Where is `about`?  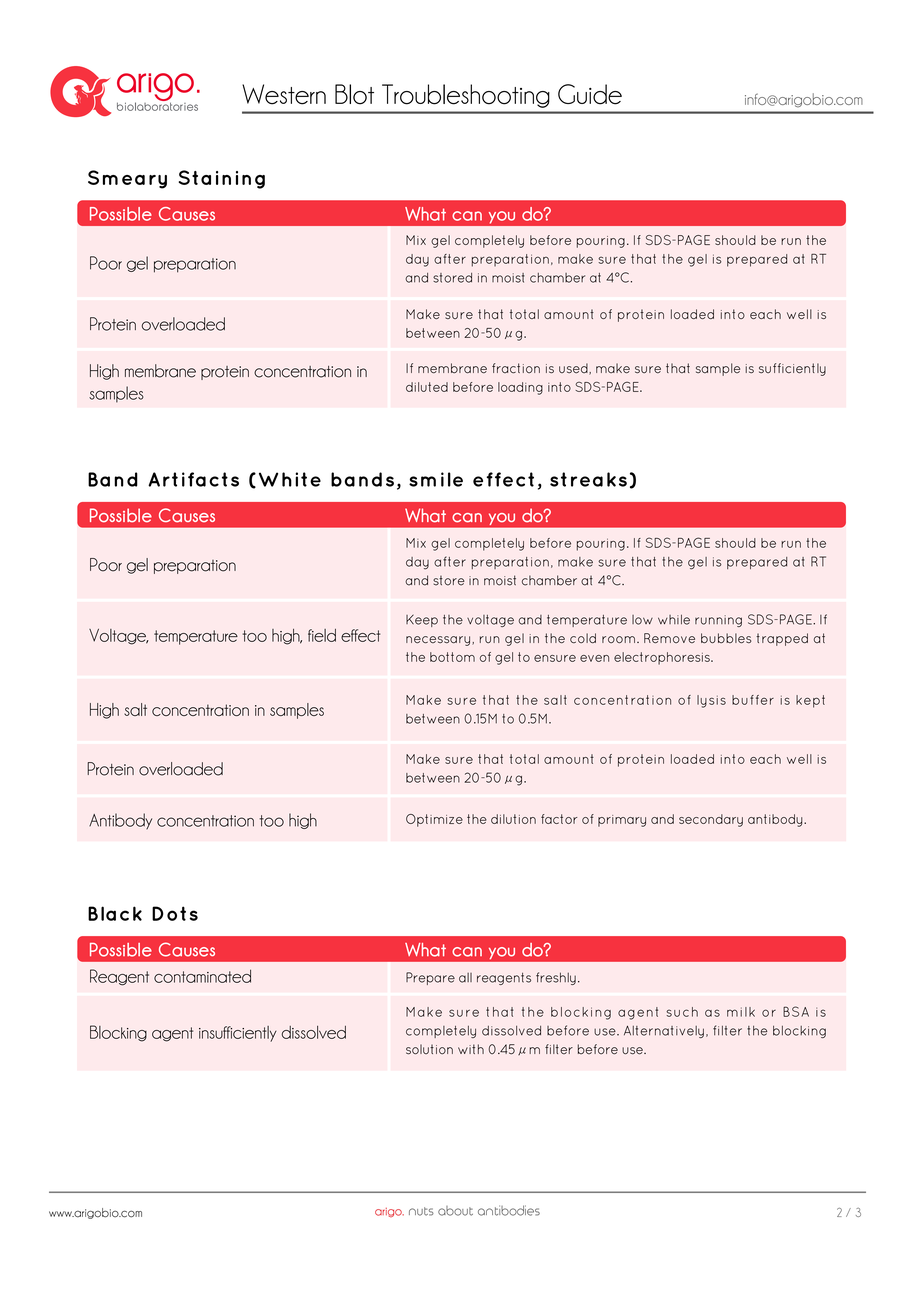 about is located at coordinates (455, 1211).
